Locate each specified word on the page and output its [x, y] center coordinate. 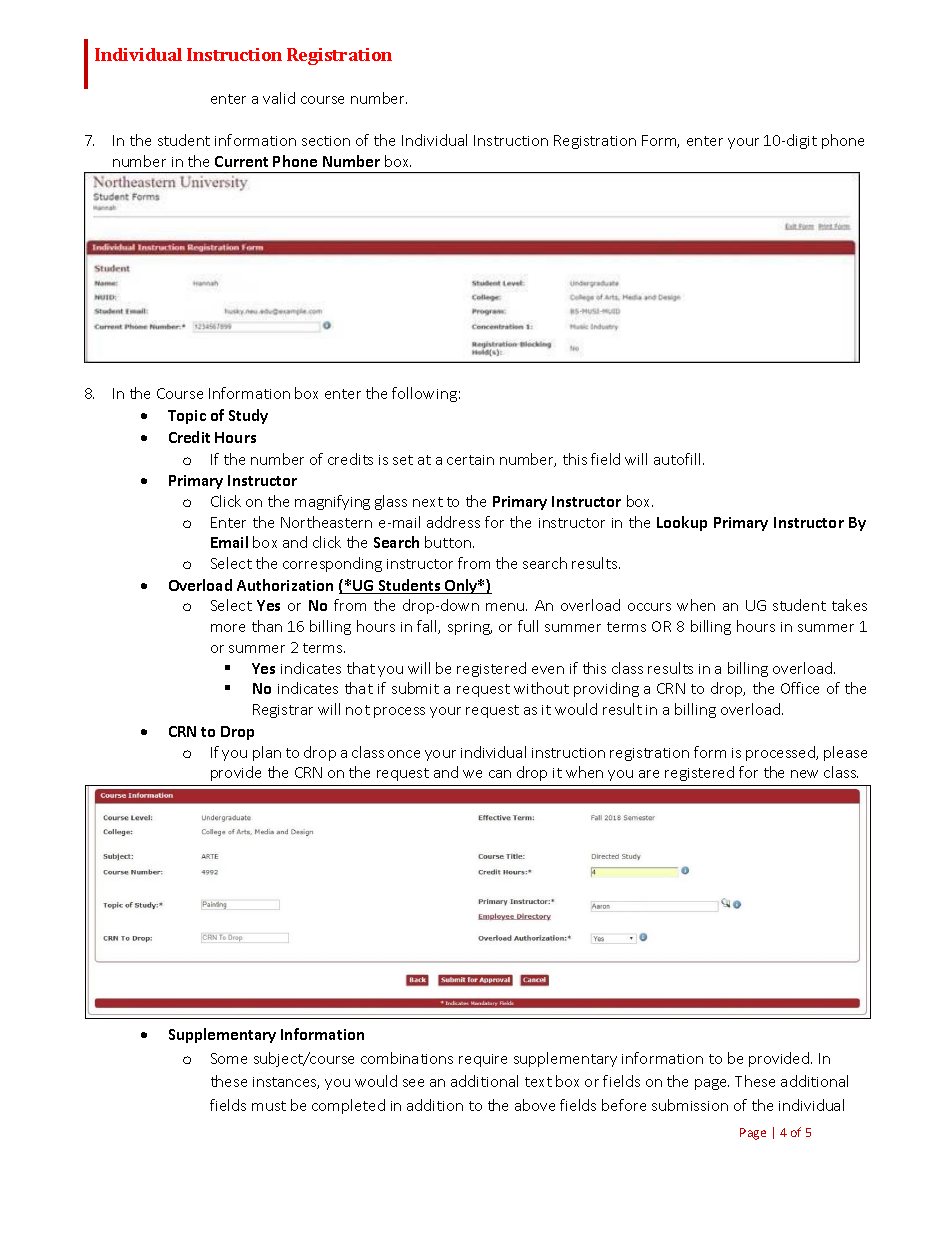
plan [267, 753]
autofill [679, 459]
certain [470, 460]
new [804, 774]
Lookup [682, 523]
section [326, 141]
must [269, 1106]
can [500, 774]
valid [279, 98]
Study [248, 416]
